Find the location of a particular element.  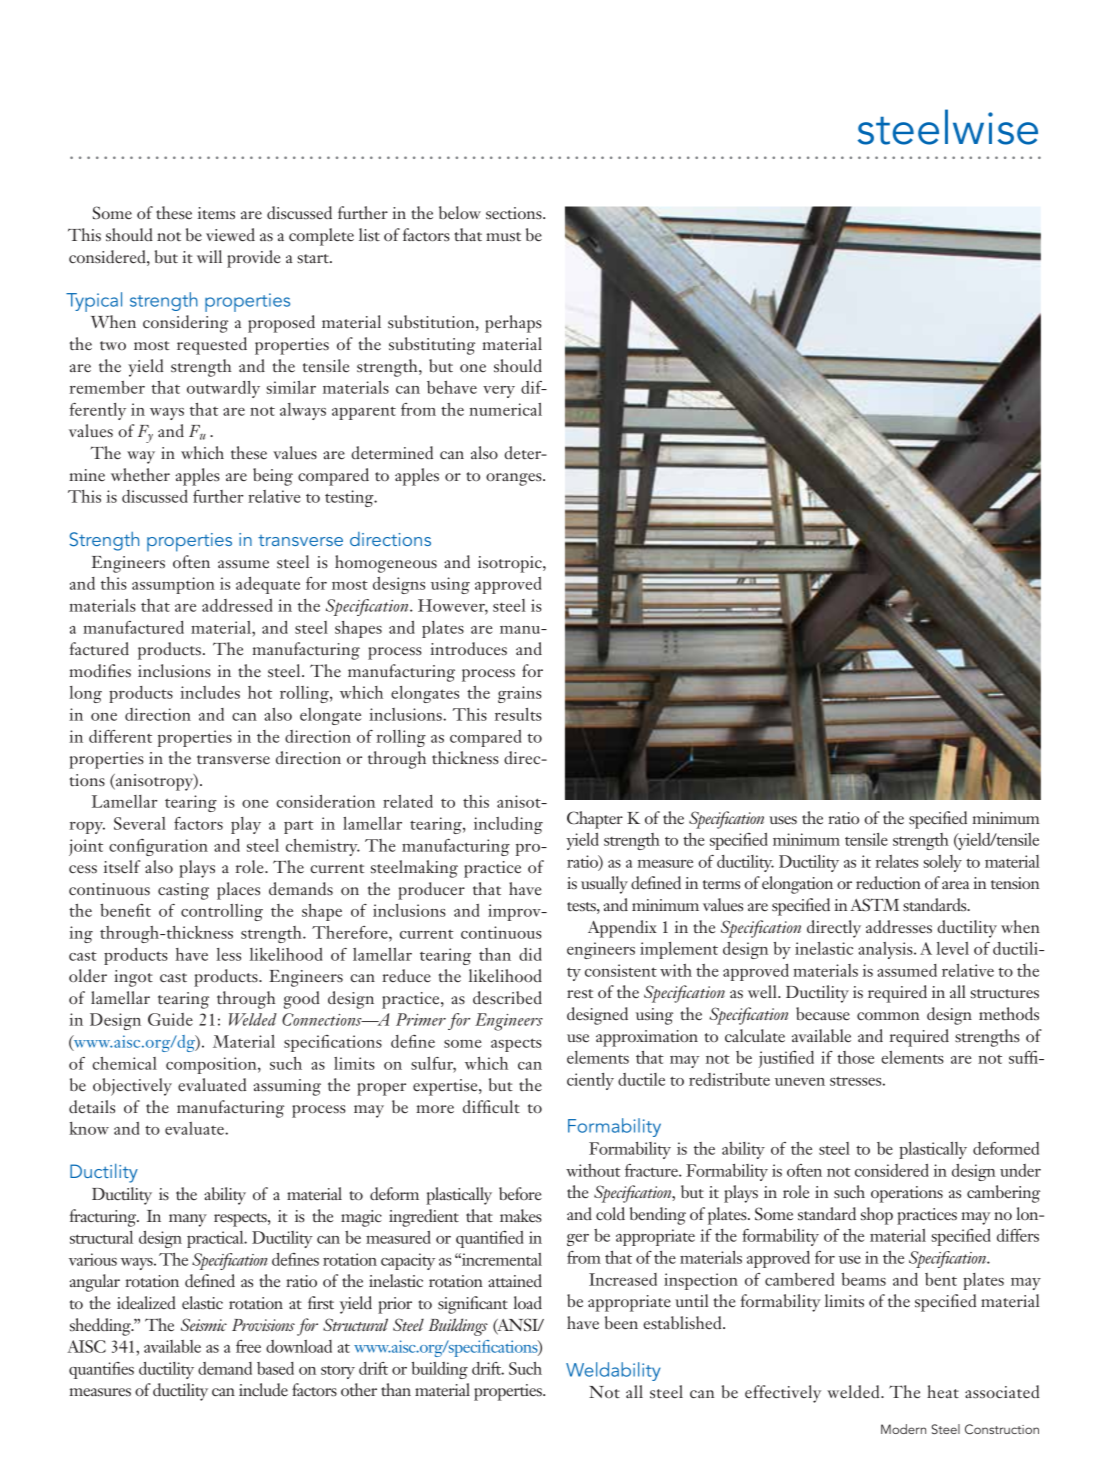

based is located at coordinates (275, 1368).
